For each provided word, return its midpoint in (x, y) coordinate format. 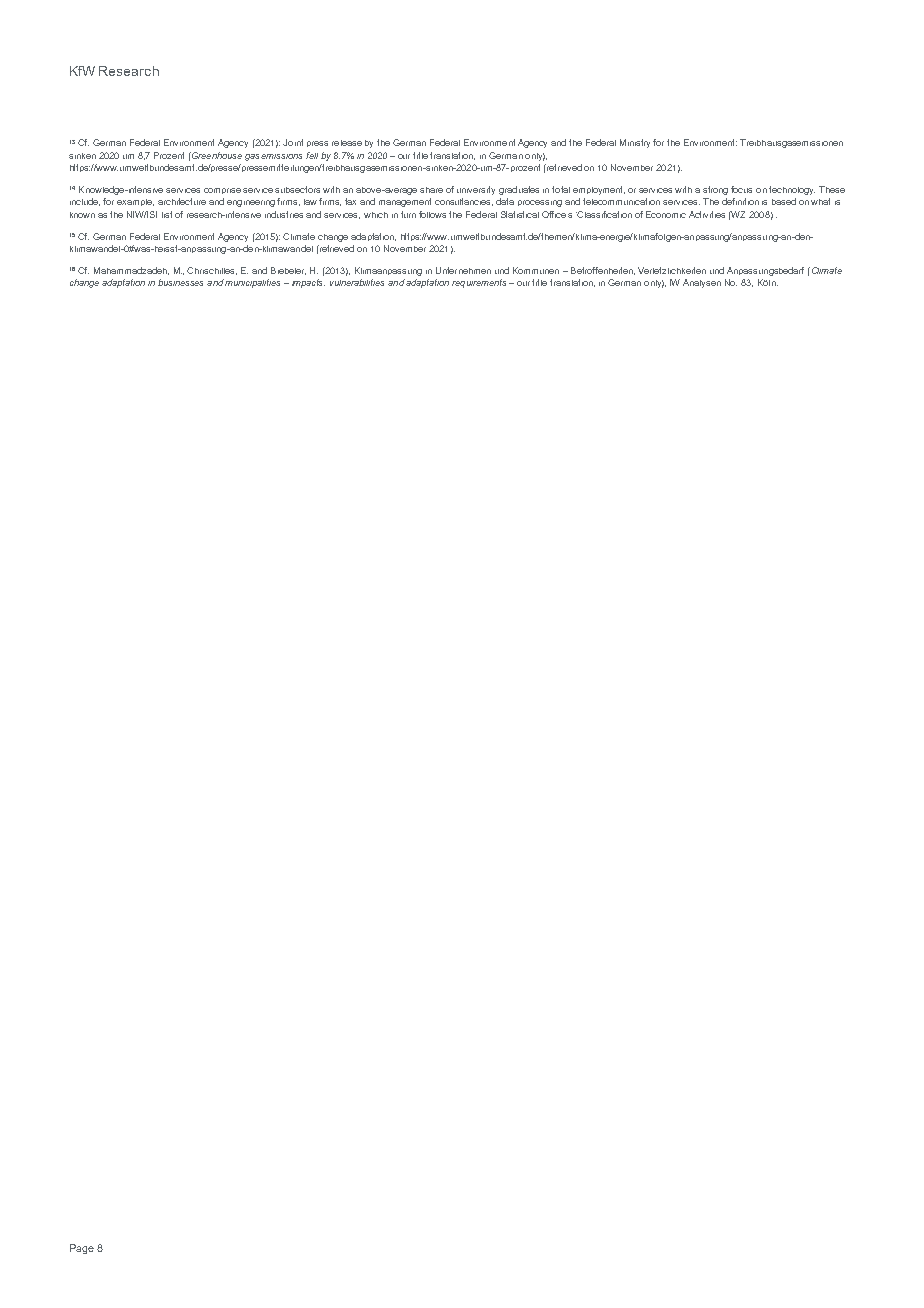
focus (741, 189)
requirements (479, 283)
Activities (707, 214)
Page (82, 1249)
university (476, 190)
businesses (180, 282)
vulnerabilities (357, 282)
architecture (182, 201)
